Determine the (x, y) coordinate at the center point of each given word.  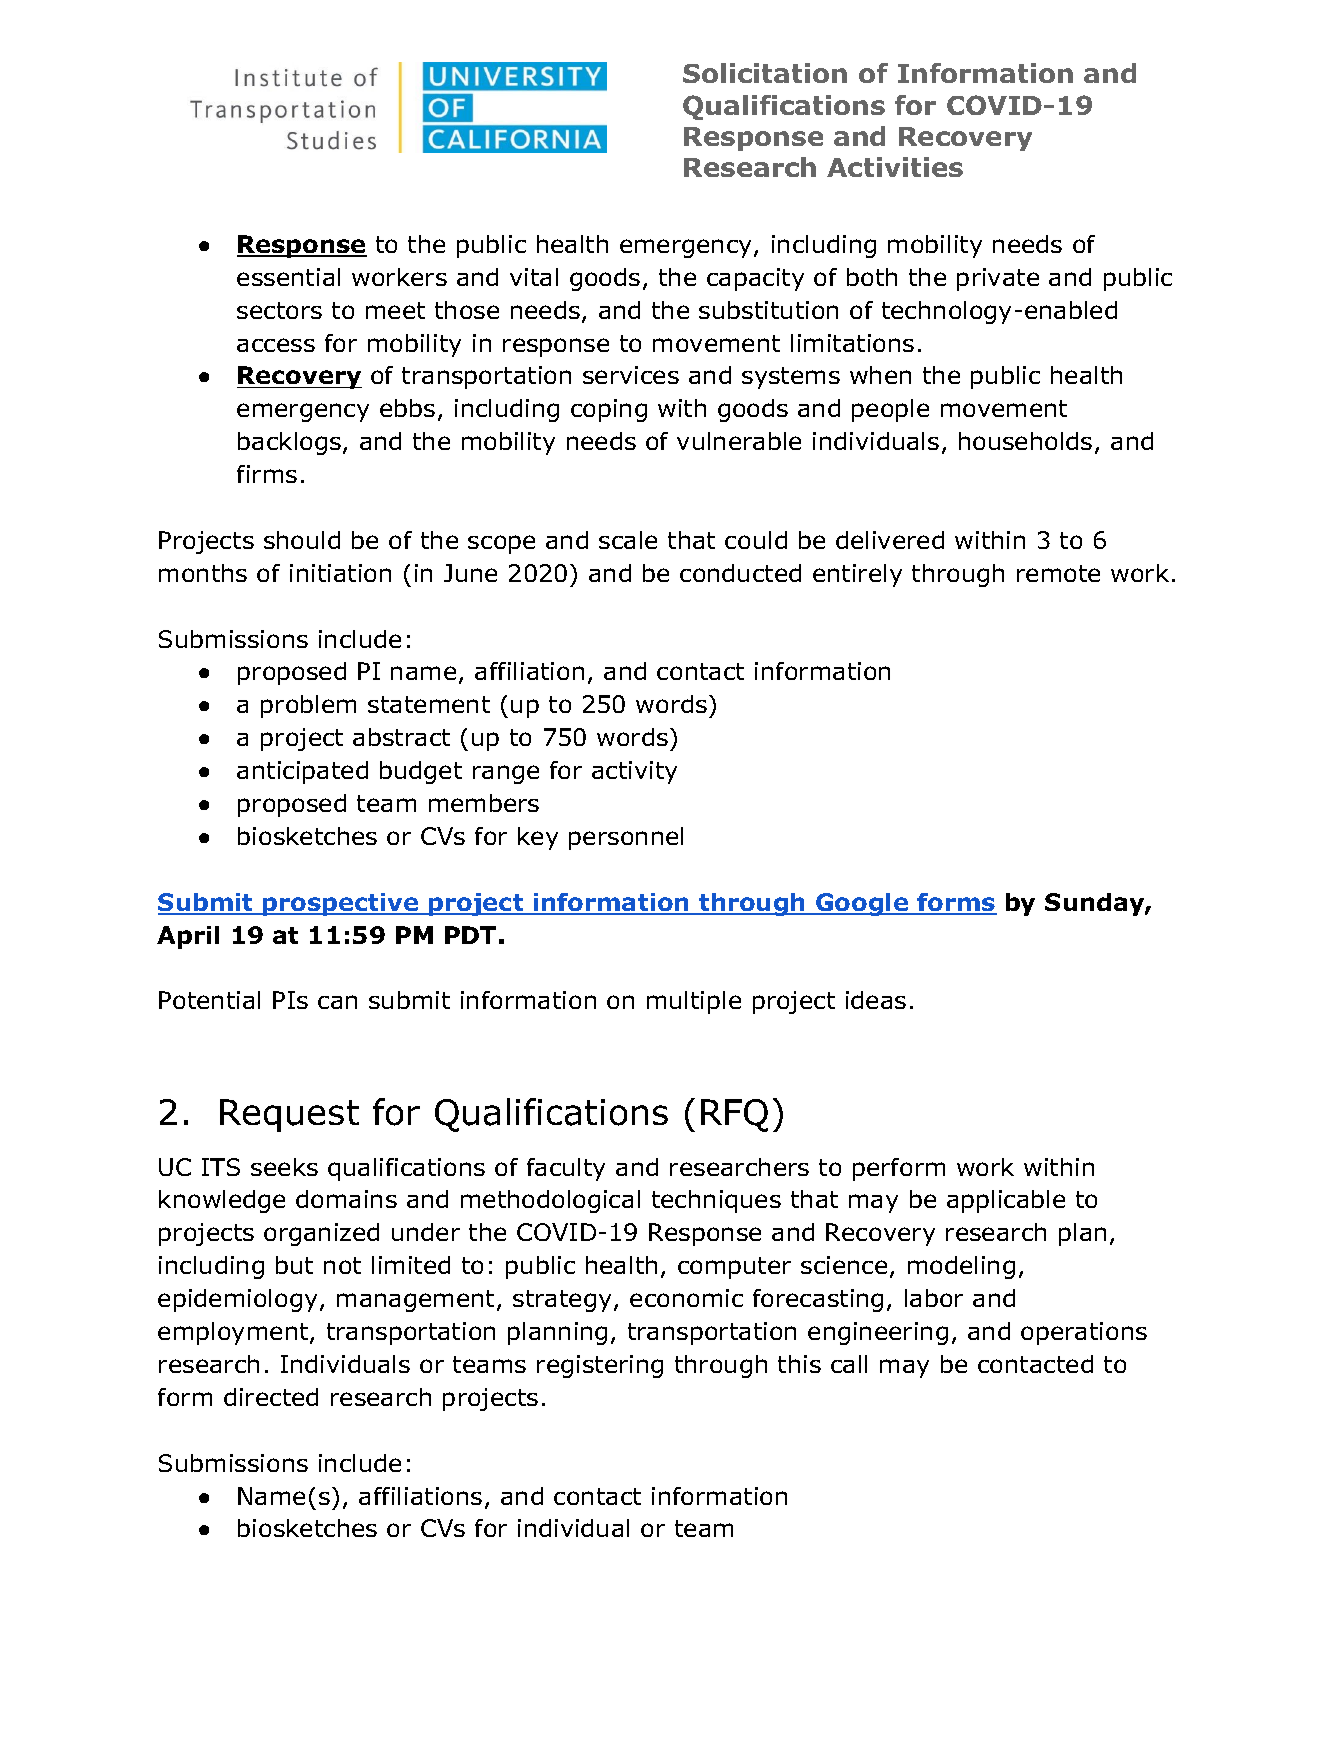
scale (628, 540)
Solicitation (765, 73)
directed (271, 1397)
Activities (895, 167)
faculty (566, 1169)
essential (288, 277)
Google (862, 904)
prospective (341, 904)
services (631, 375)
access (276, 345)
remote (1058, 573)
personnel (626, 838)
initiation (340, 573)
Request (289, 1115)
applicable (1006, 1201)
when (880, 375)
